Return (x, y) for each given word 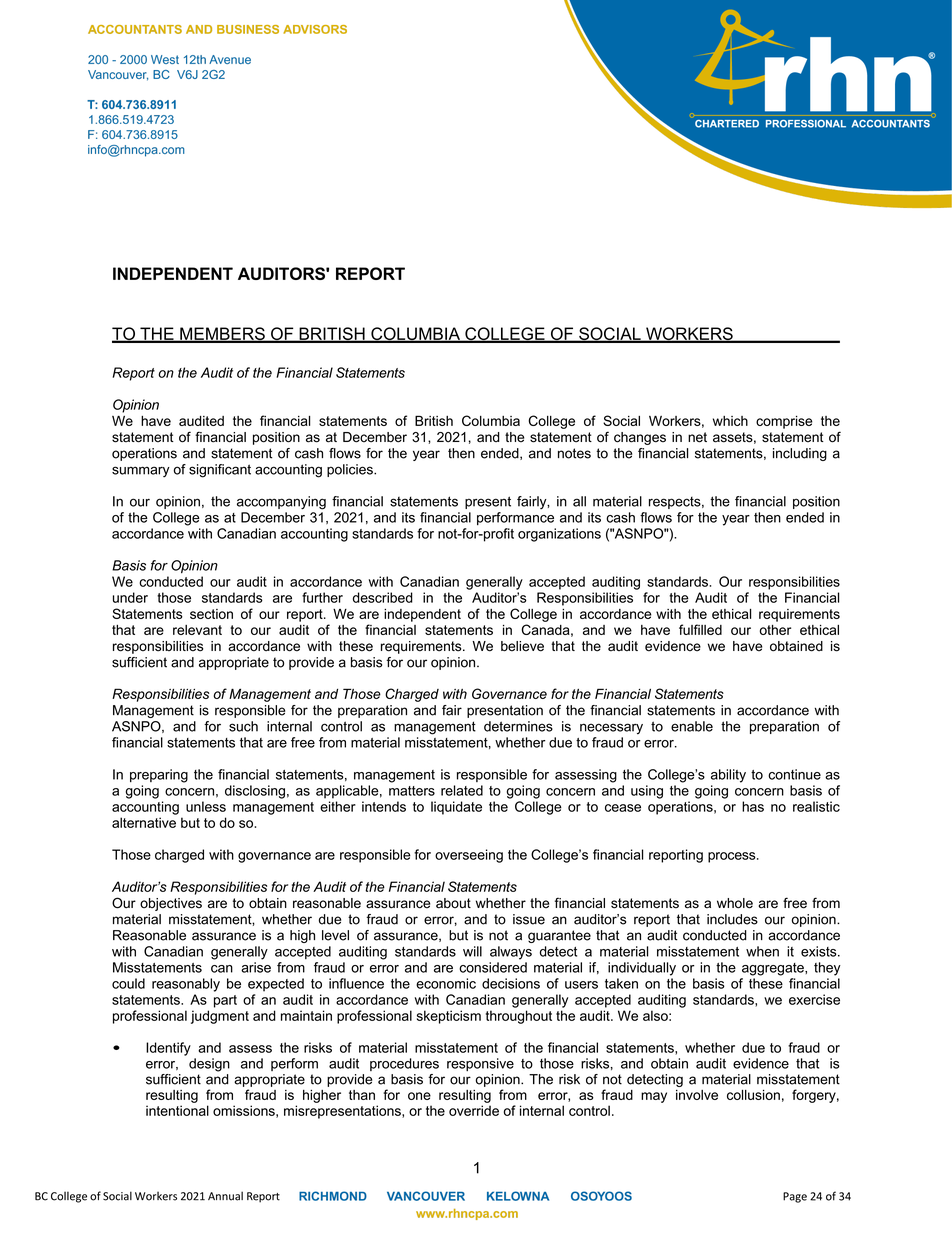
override (474, 1110)
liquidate (456, 808)
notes (574, 453)
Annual (225, 1196)
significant (220, 471)
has (753, 806)
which (730, 421)
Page (795, 1197)
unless (206, 806)
